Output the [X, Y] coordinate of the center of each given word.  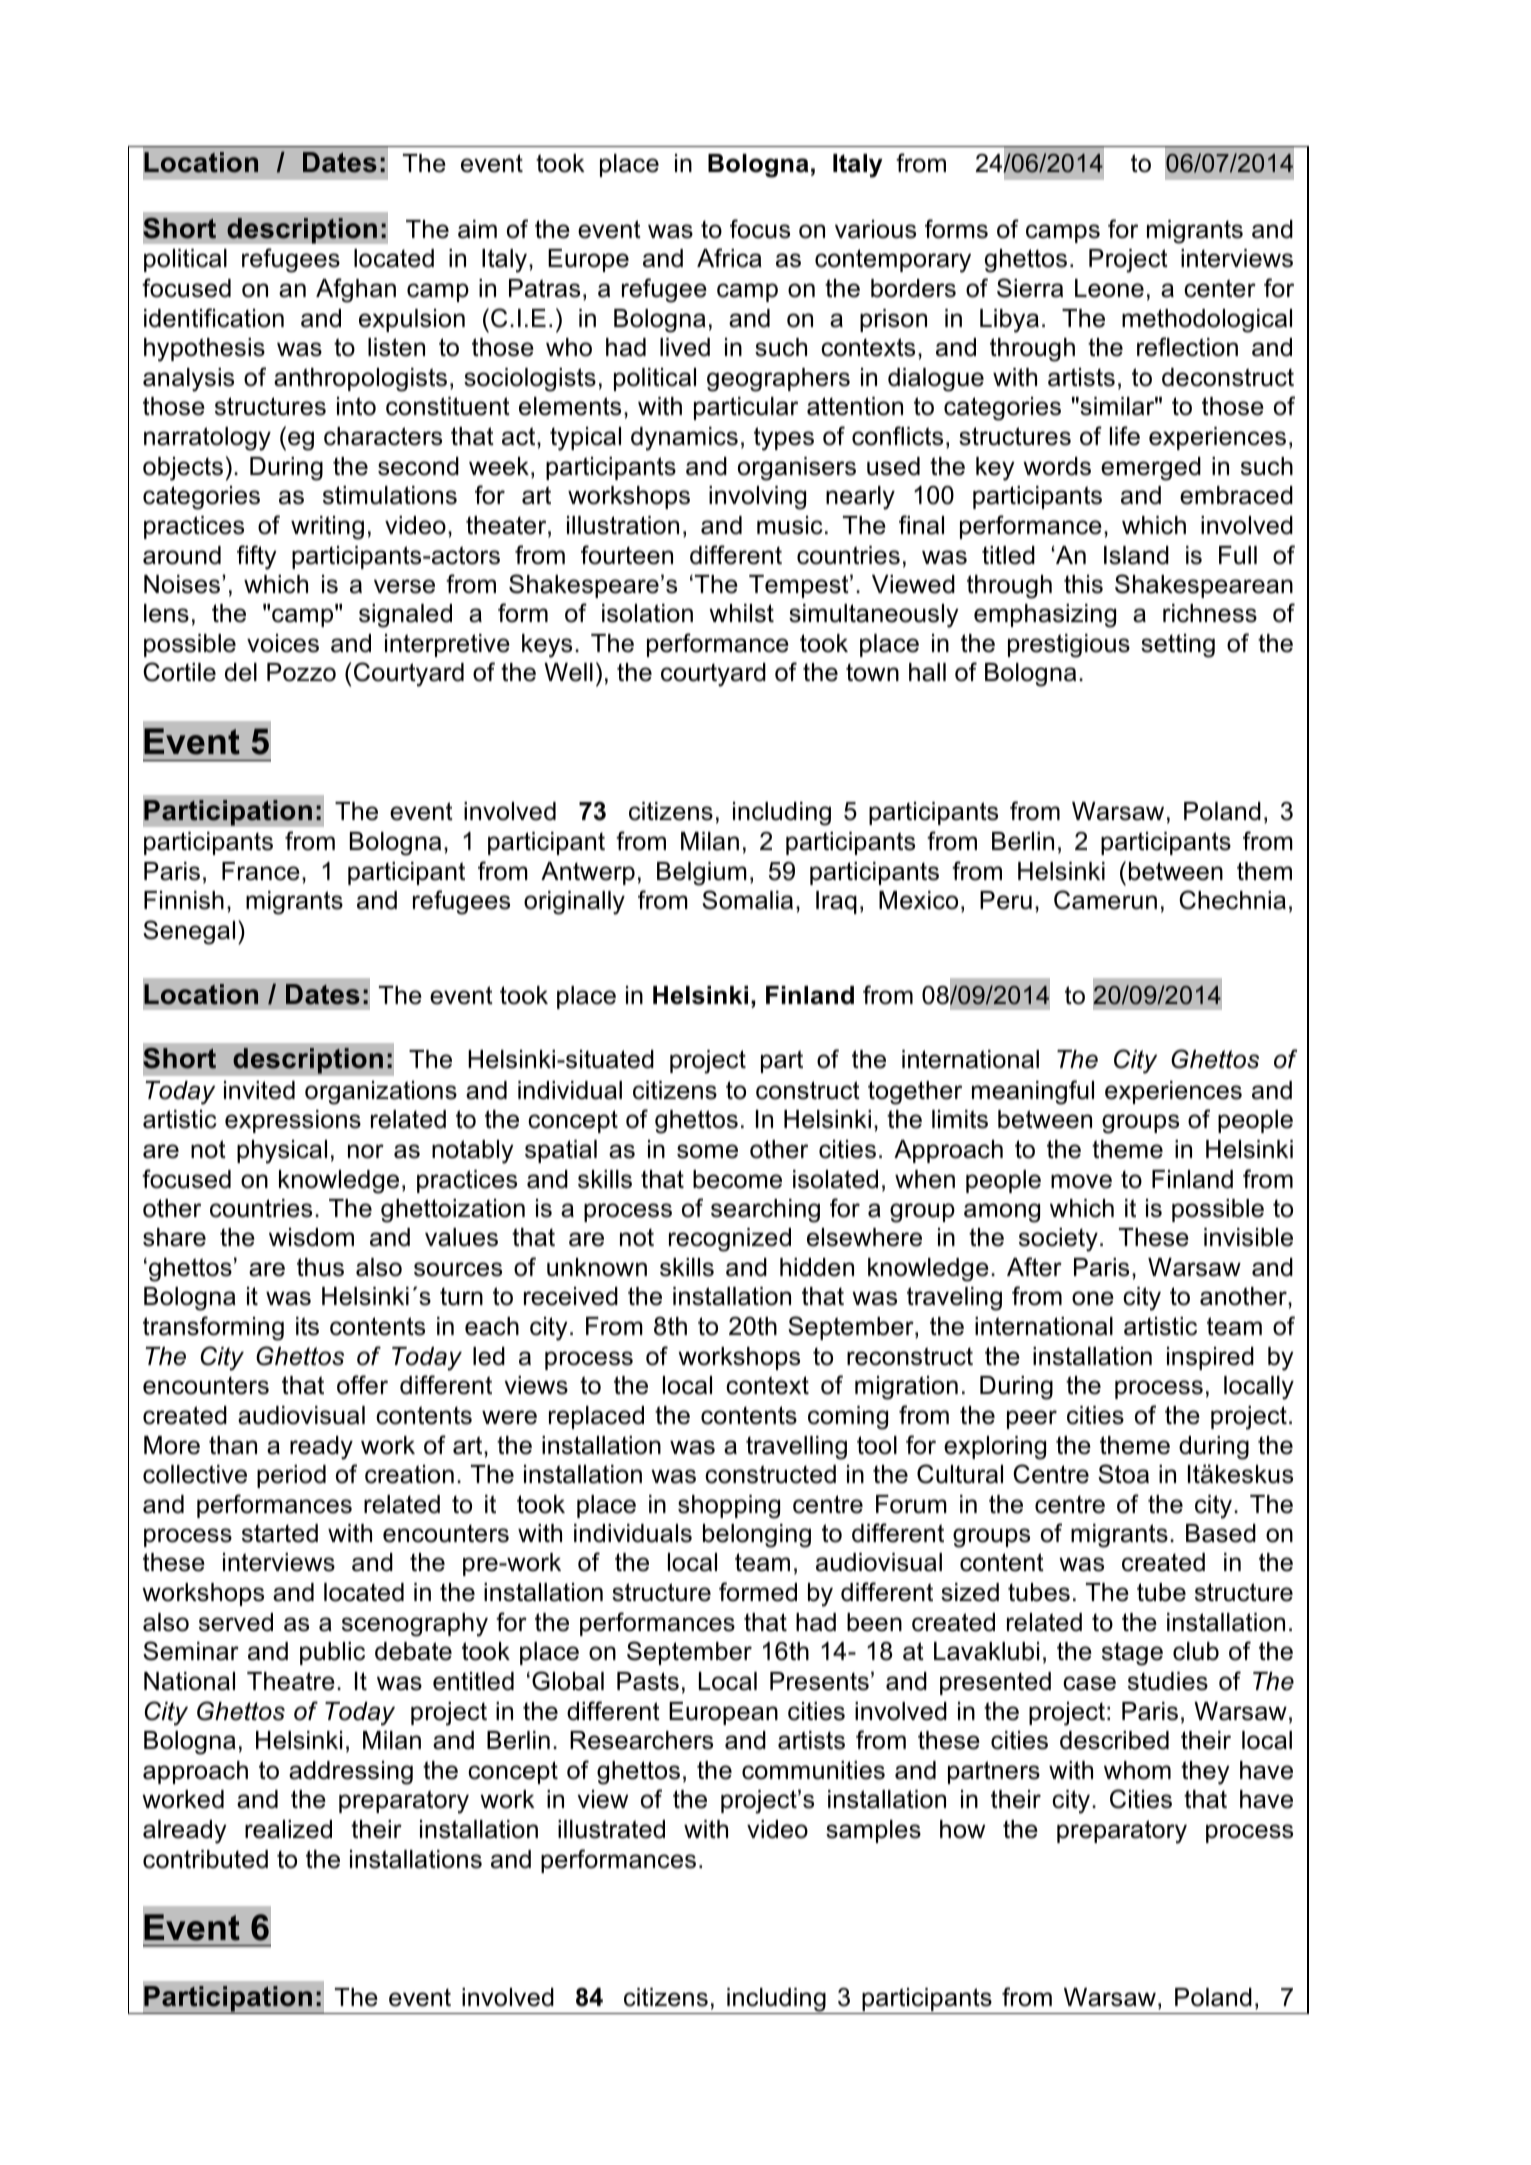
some [707, 1151]
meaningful [1033, 1092]
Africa [729, 258]
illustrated [611, 1829]
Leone [1109, 288]
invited [259, 1090]
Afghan [356, 290]
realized [288, 1829]
